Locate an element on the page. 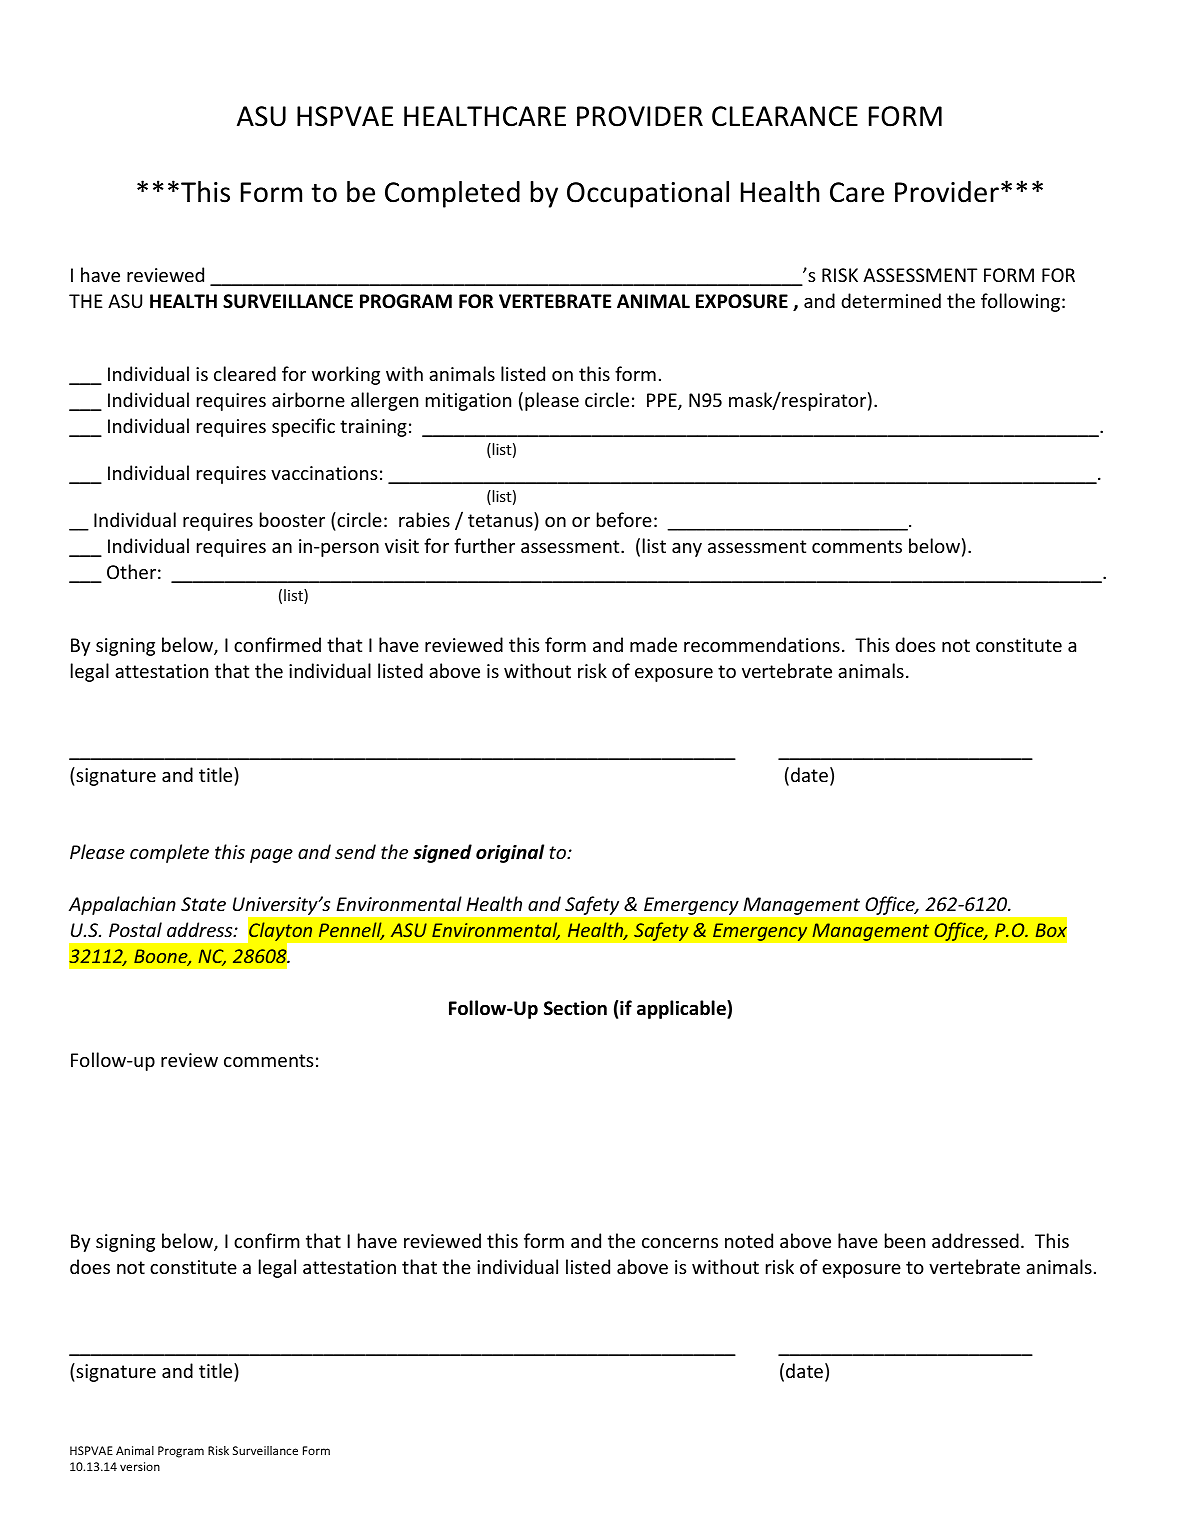 The width and height of the image is (1181, 1529). noted is located at coordinates (749, 1240).
